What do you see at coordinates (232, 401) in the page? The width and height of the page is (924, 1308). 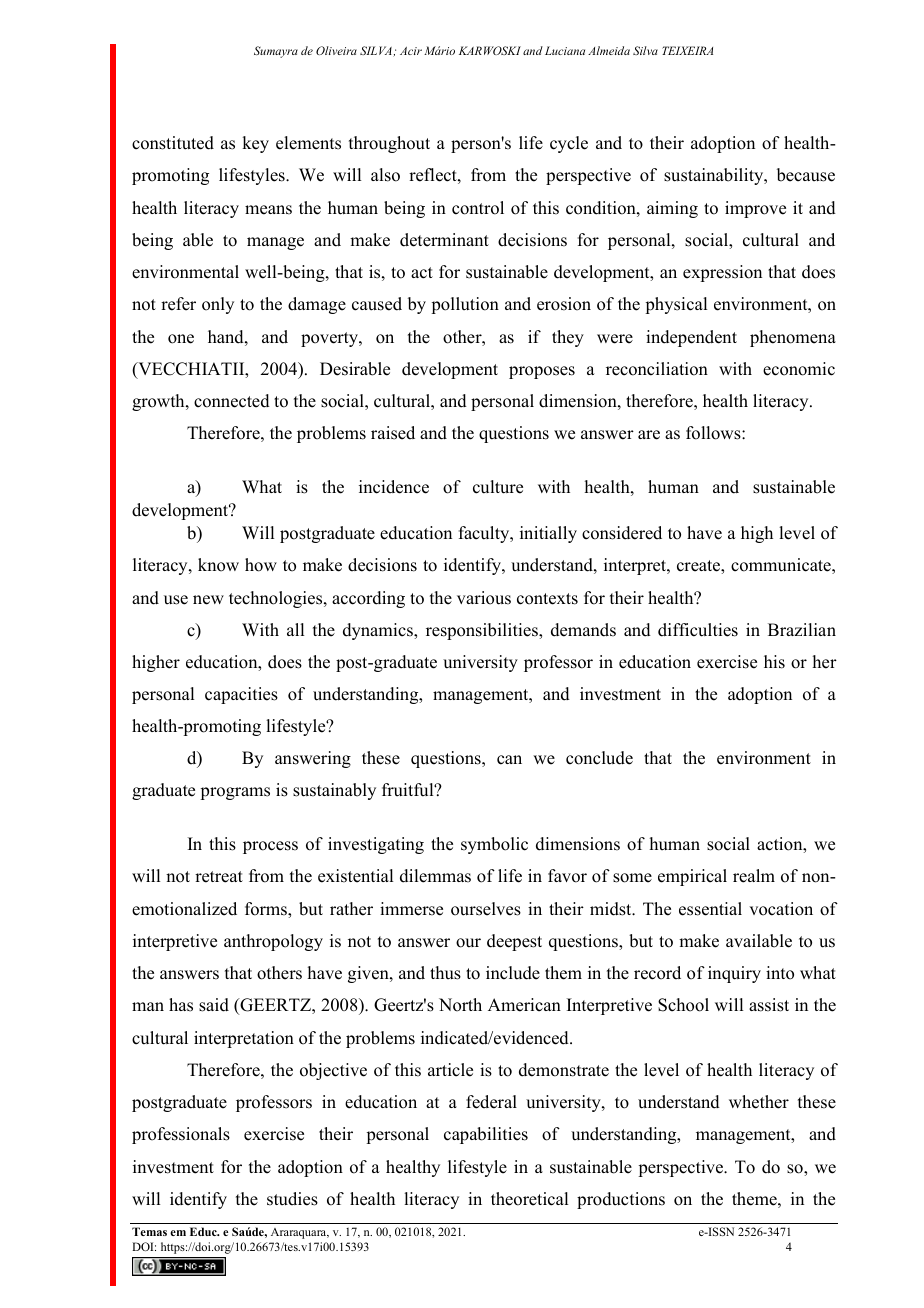 I see `connected` at bounding box center [232, 401].
